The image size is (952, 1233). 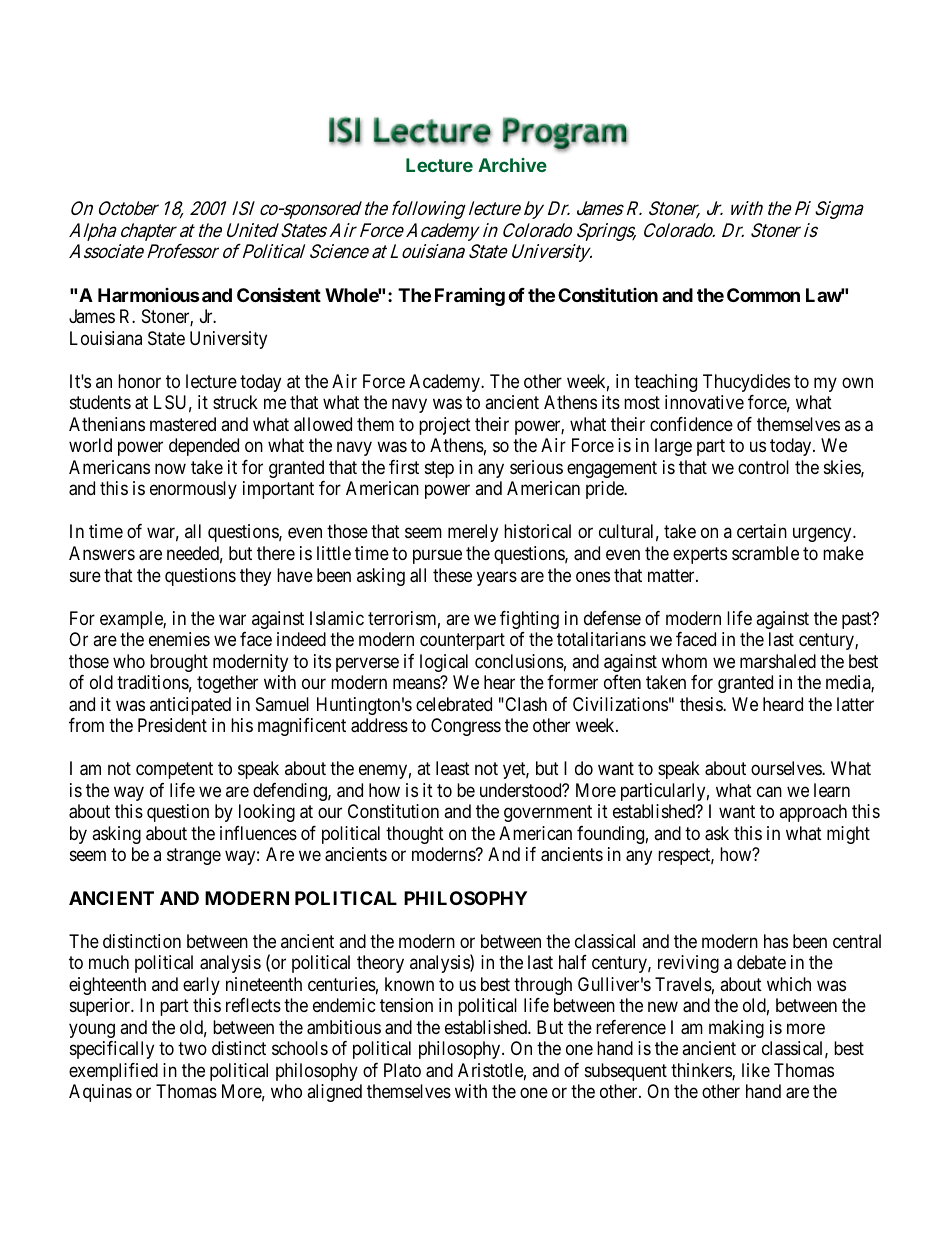 I want to click on Archive, so click(x=512, y=165).
